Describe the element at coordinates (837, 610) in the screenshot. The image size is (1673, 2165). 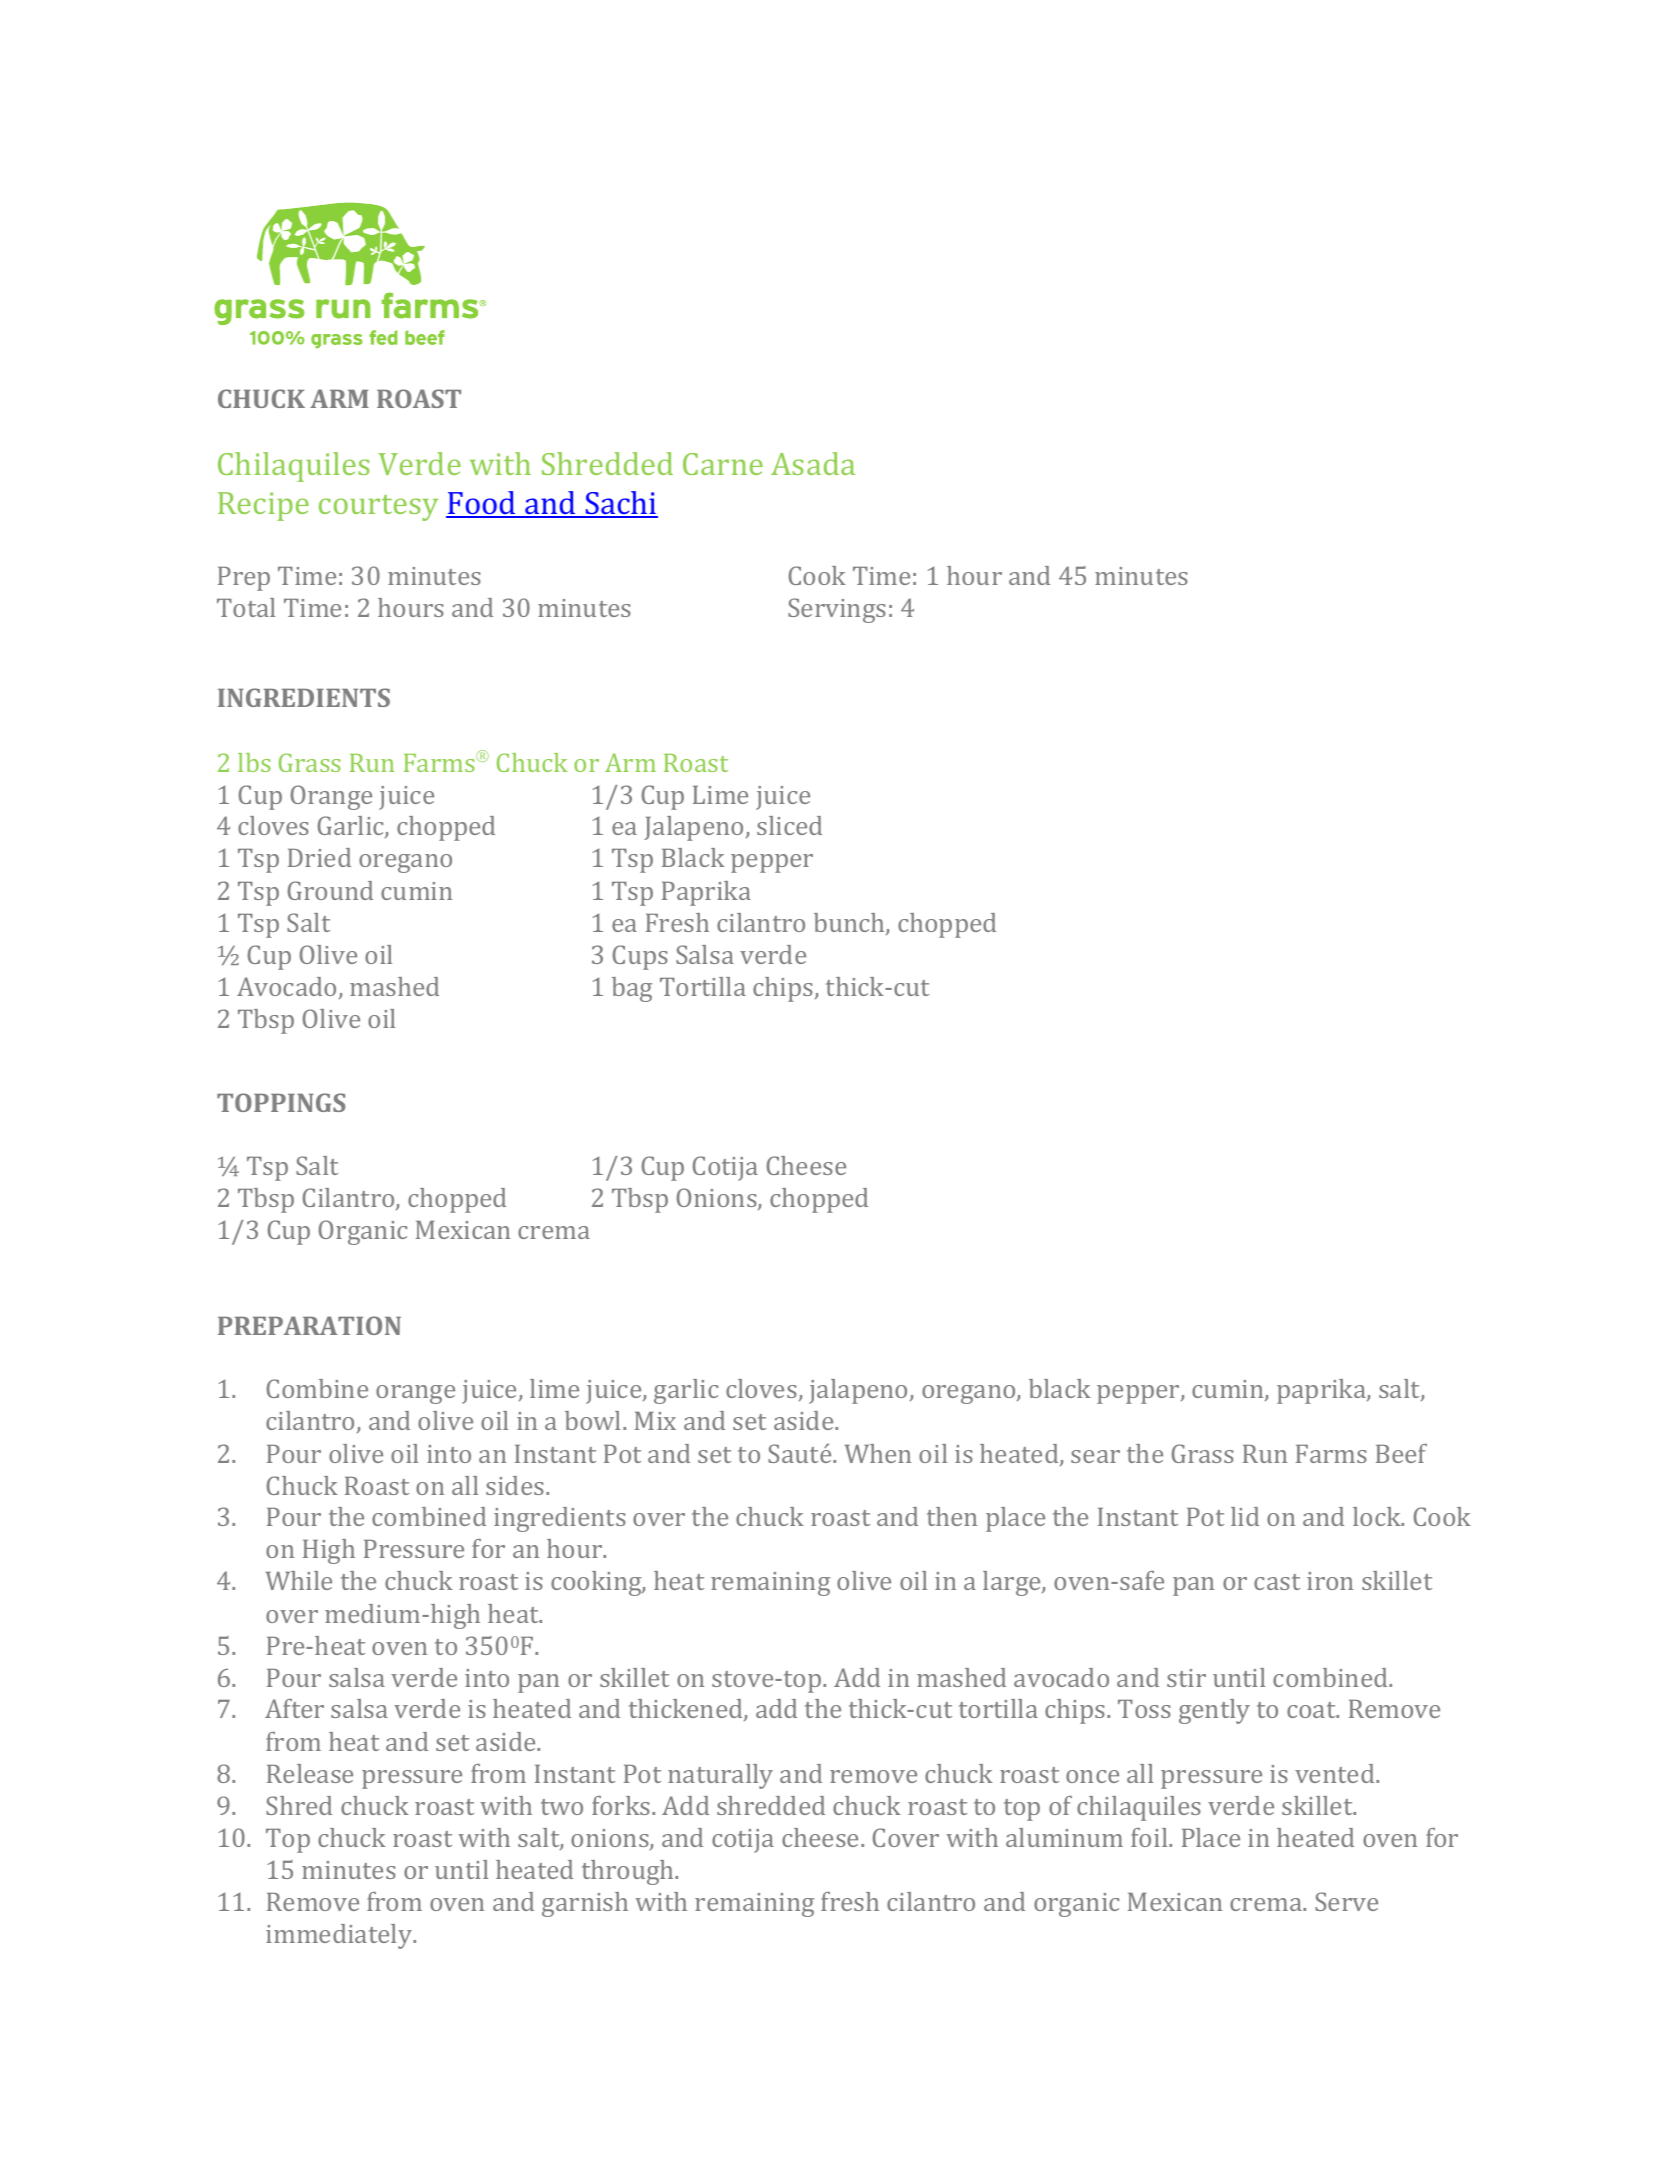
I see `Servings` at that location.
